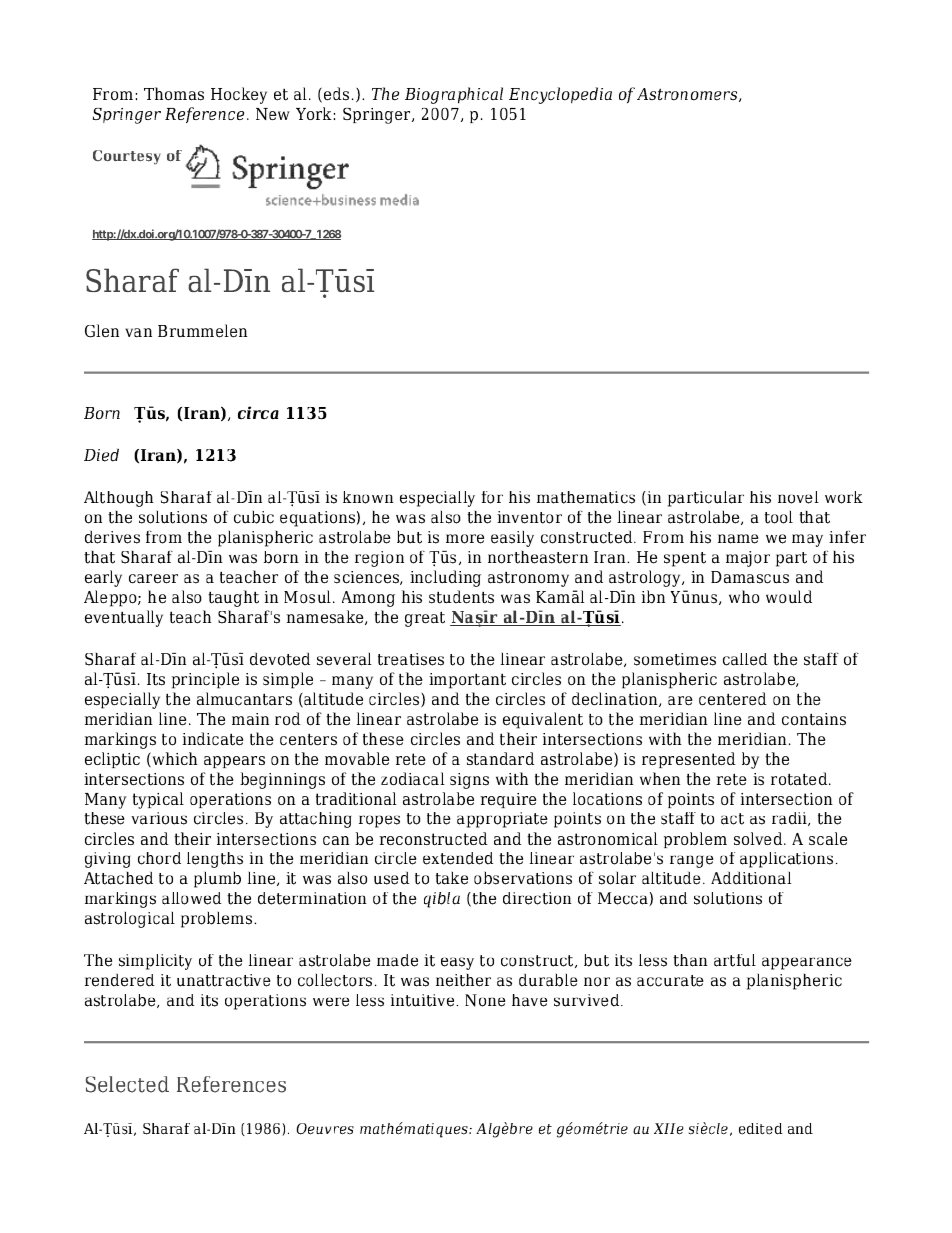 This screenshot has width=952, height=1233. I want to click on None, so click(485, 1000).
